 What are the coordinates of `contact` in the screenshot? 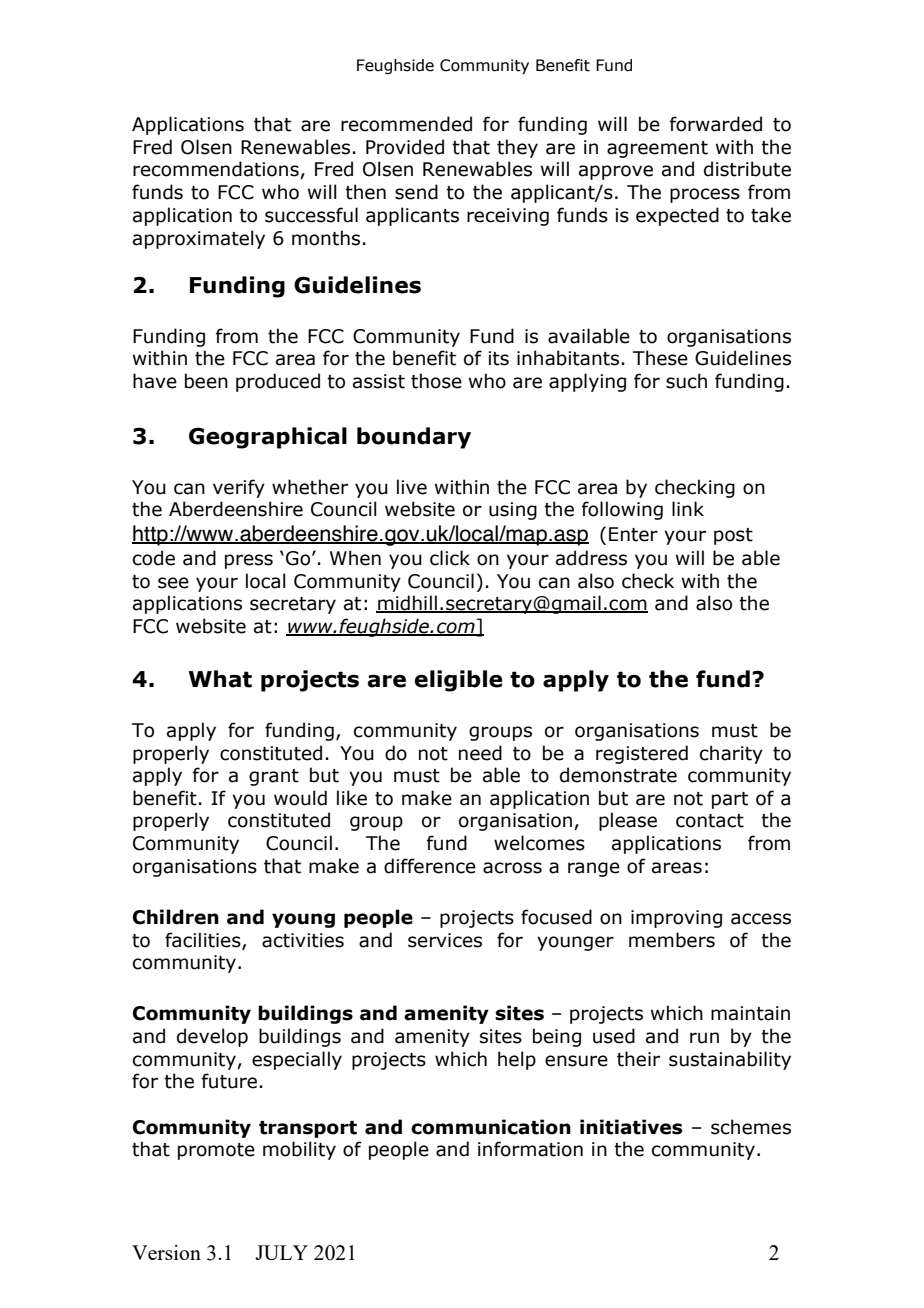 It's located at (710, 821).
